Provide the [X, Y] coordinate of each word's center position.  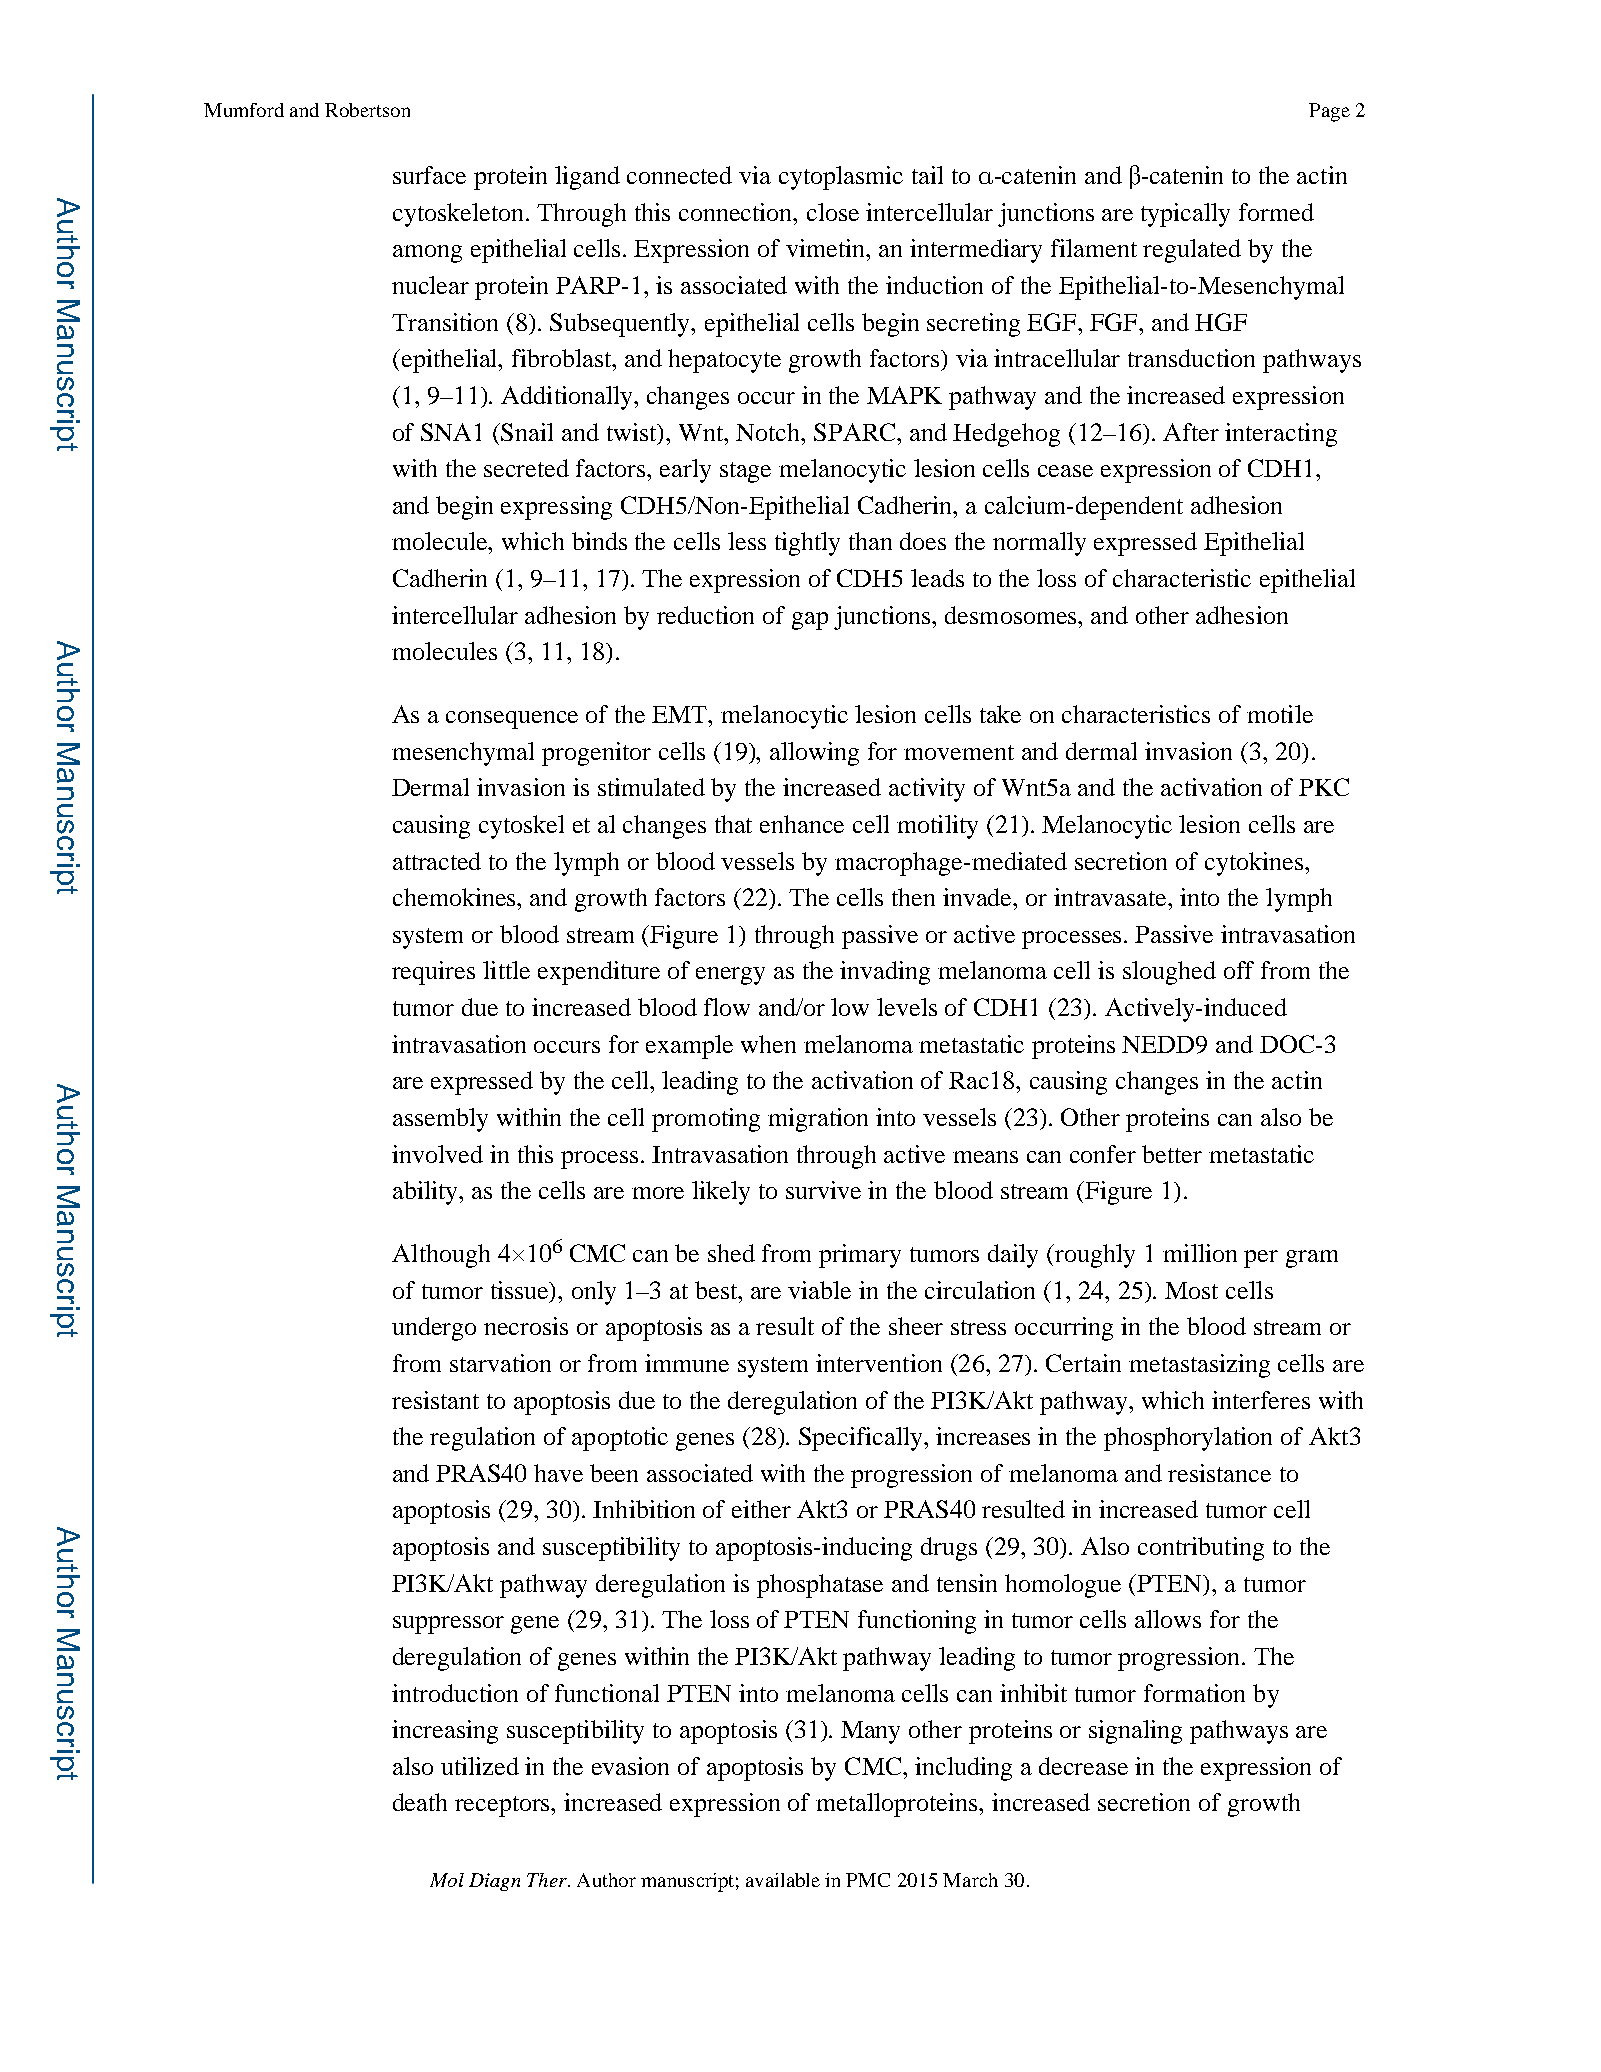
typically [1185, 215]
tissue [521, 1290]
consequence [512, 720]
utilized [480, 1766]
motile [1280, 714]
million [1200, 1253]
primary [860, 1256]
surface [429, 175]
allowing [814, 754]
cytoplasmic [841, 178]
